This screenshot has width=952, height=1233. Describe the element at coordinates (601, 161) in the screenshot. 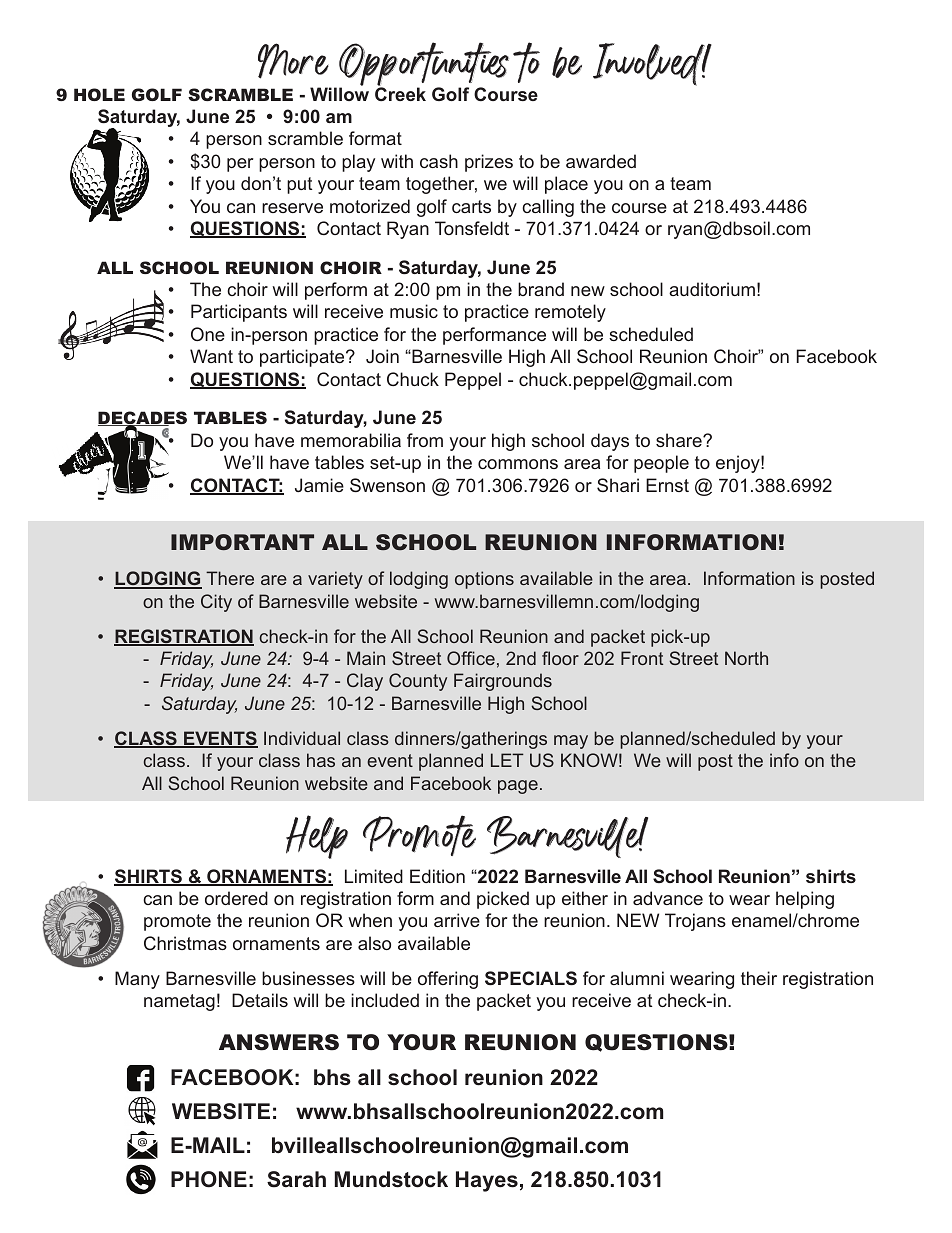

I see `awarded` at that location.
